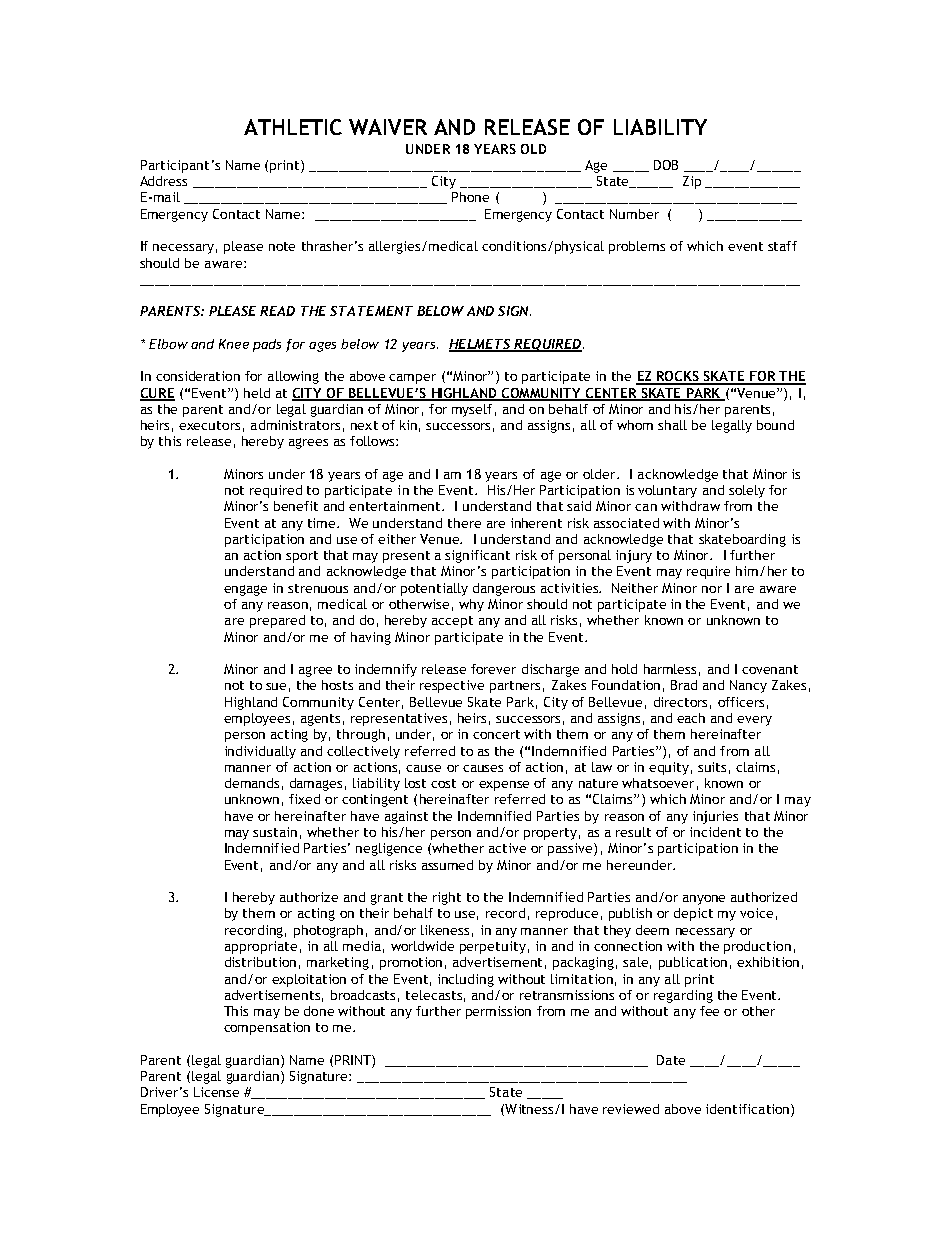 Image resolution: width=952 pixels, height=1233 pixels. What do you see at coordinates (678, 377) in the image?
I see `ROCKS` at bounding box center [678, 377].
